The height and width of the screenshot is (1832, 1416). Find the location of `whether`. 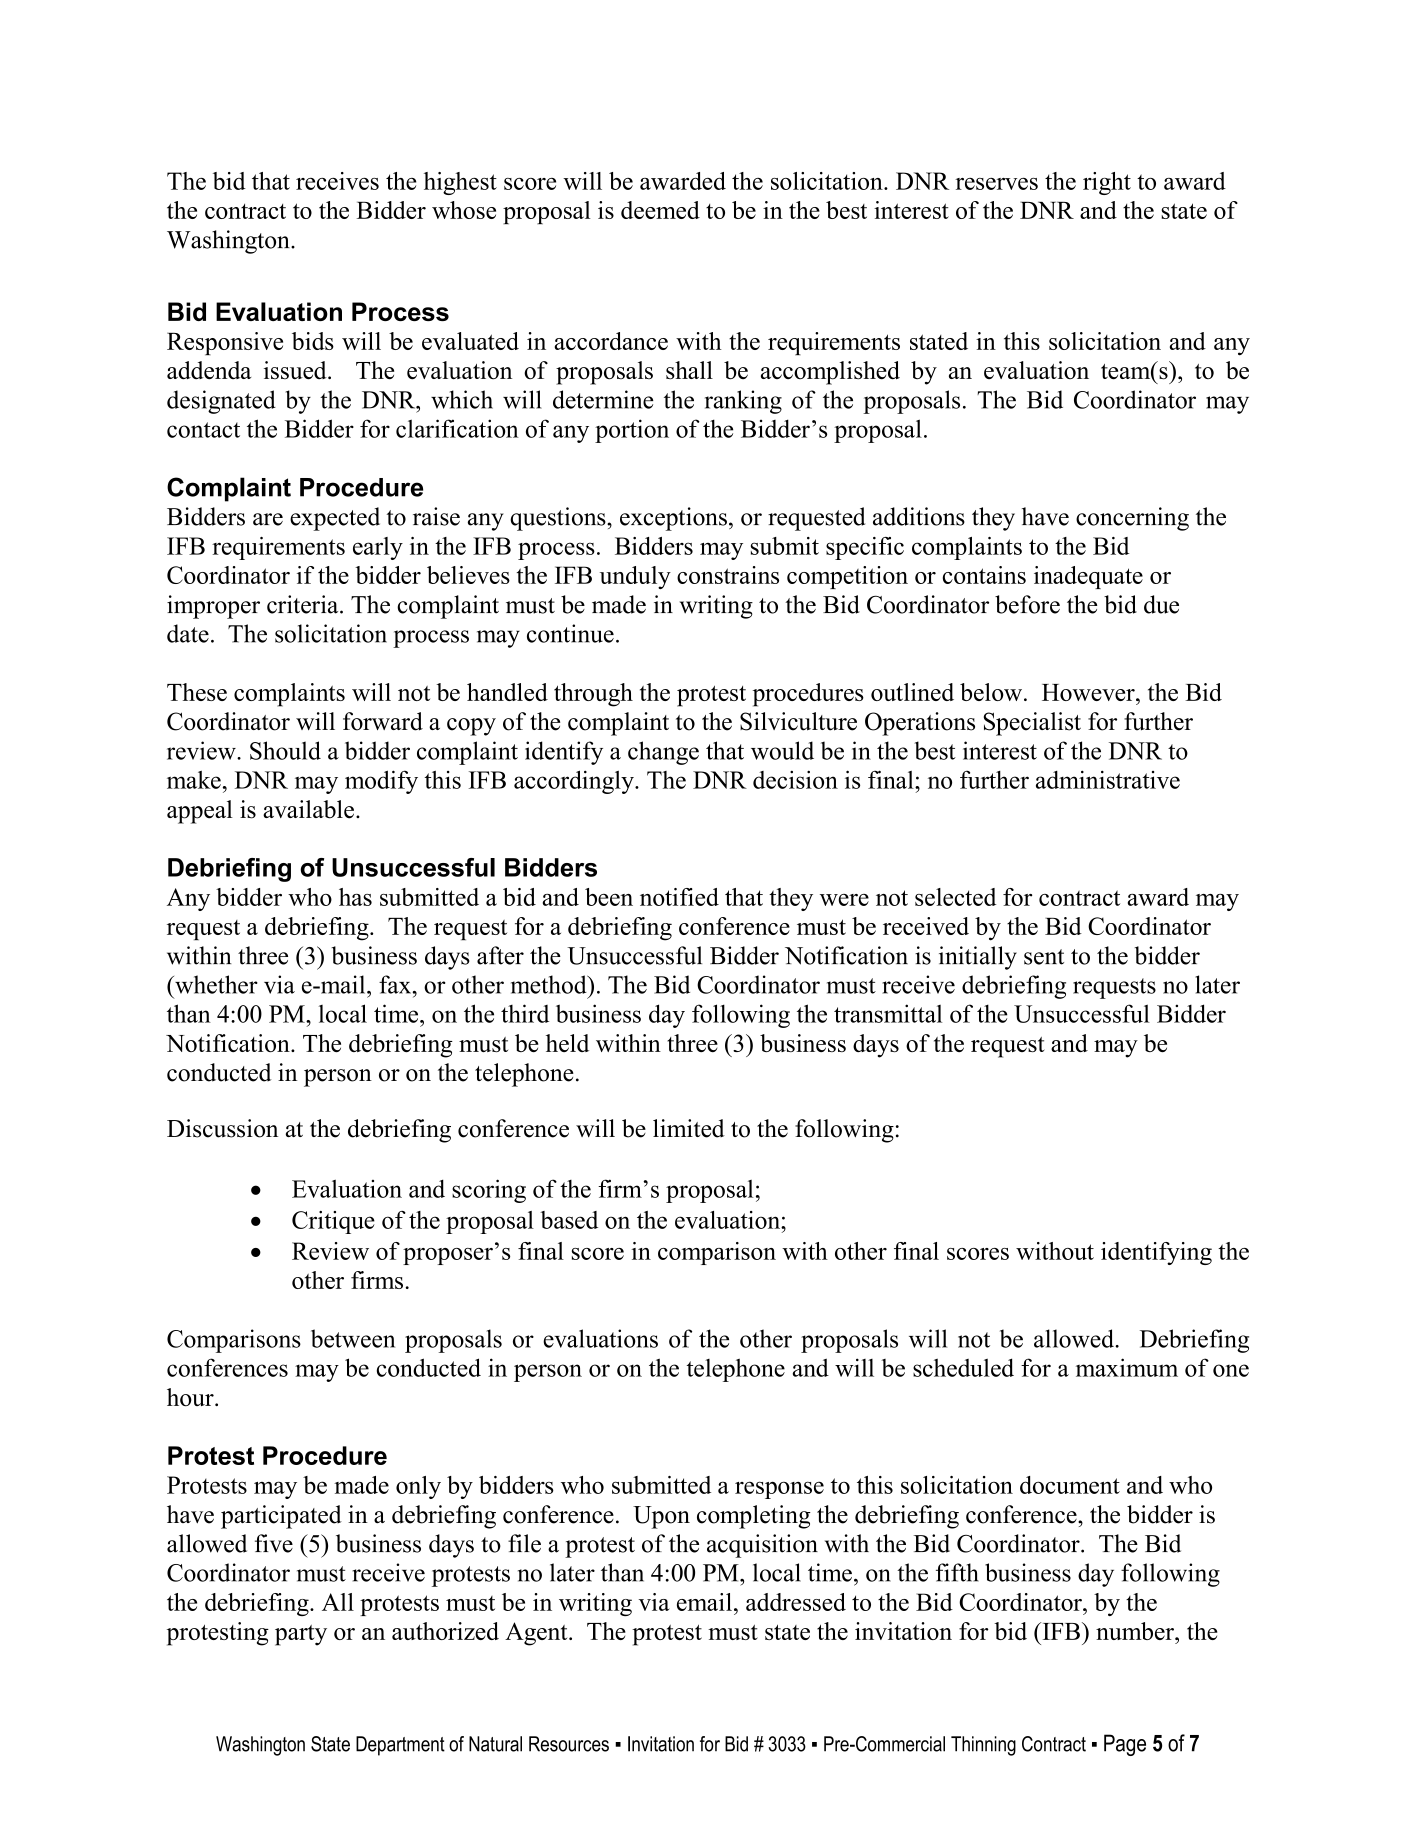

whether is located at coordinates (215, 984).
